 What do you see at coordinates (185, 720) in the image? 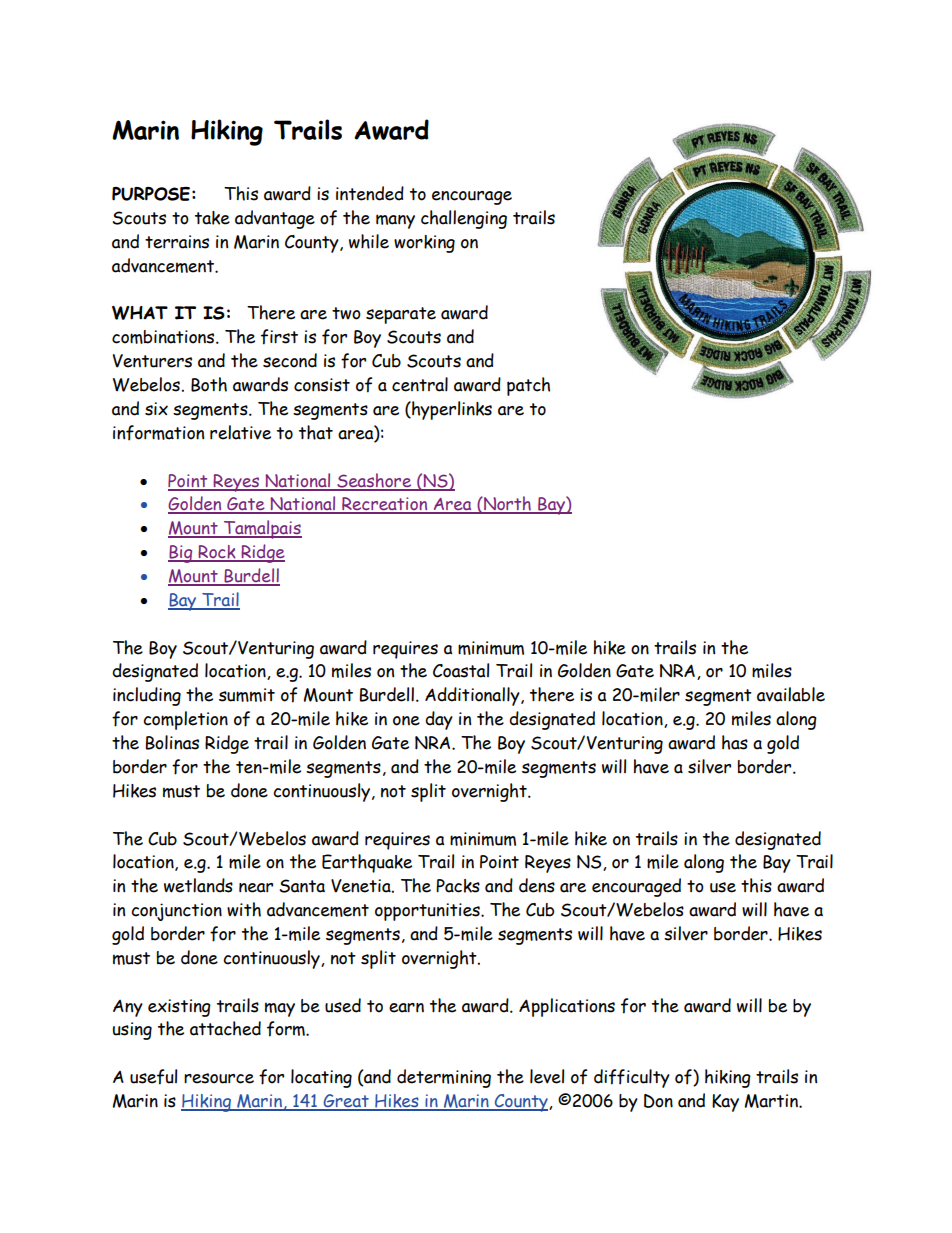
I see `completion` at bounding box center [185, 720].
